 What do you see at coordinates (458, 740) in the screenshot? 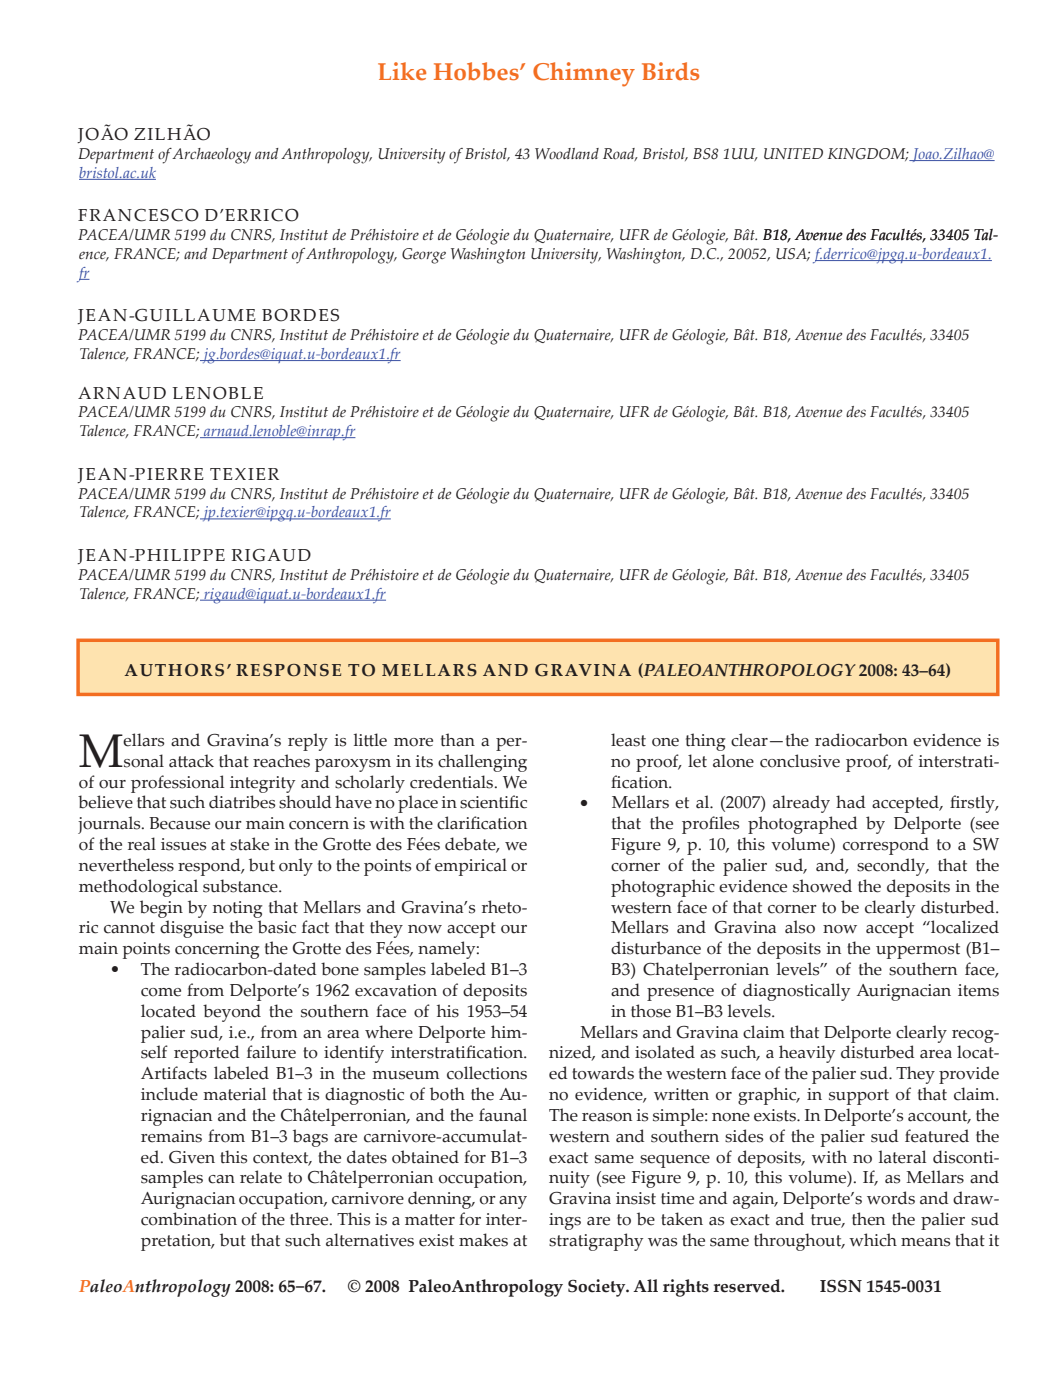
I see `than` at bounding box center [458, 740].
